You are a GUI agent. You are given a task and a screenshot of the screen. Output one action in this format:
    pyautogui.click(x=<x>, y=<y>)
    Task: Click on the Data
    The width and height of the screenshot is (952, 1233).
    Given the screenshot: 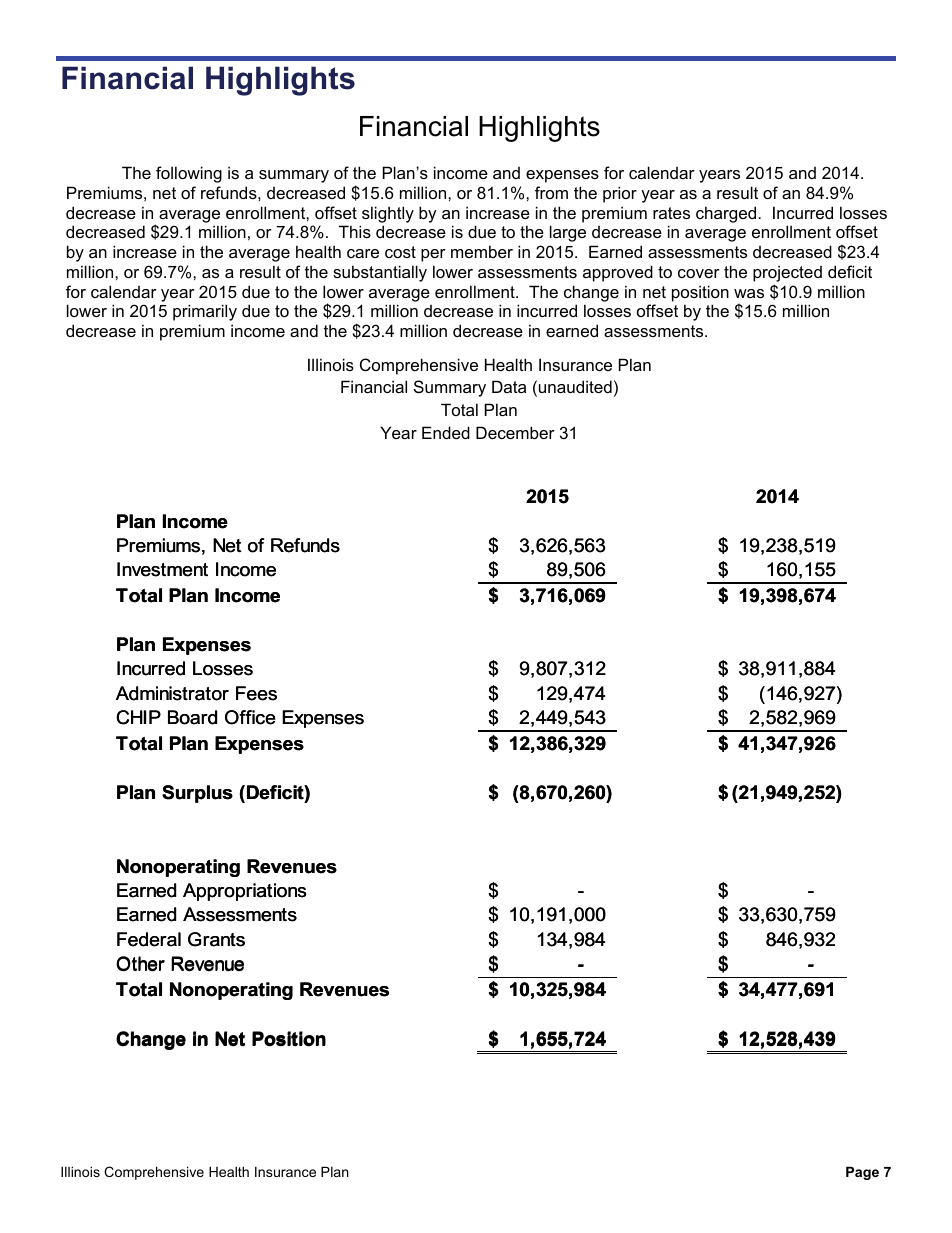 What is the action you would take?
    pyautogui.click(x=509, y=386)
